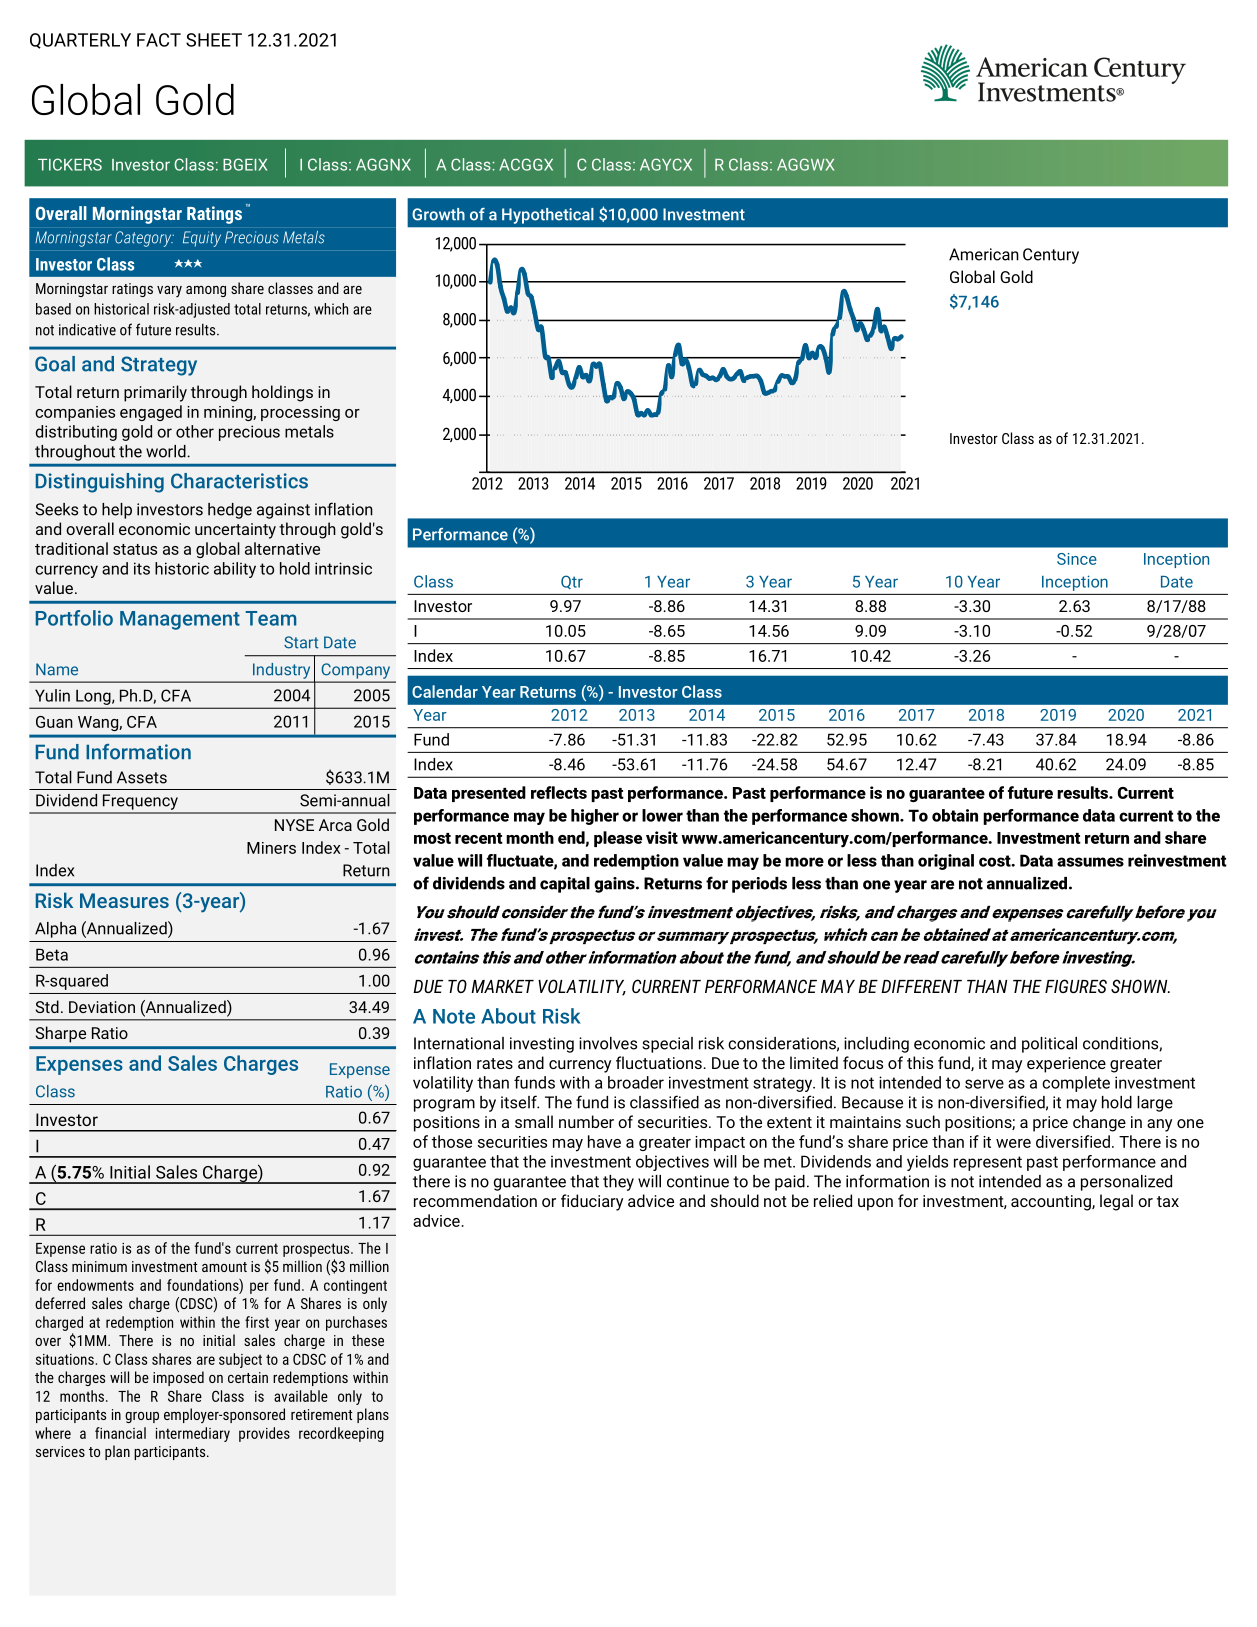 The height and width of the screenshot is (1627, 1257). What do you see at coordinates (193, 1434) in the screenshot?
I see `intermediary` at bounding box center [193, 1434].
